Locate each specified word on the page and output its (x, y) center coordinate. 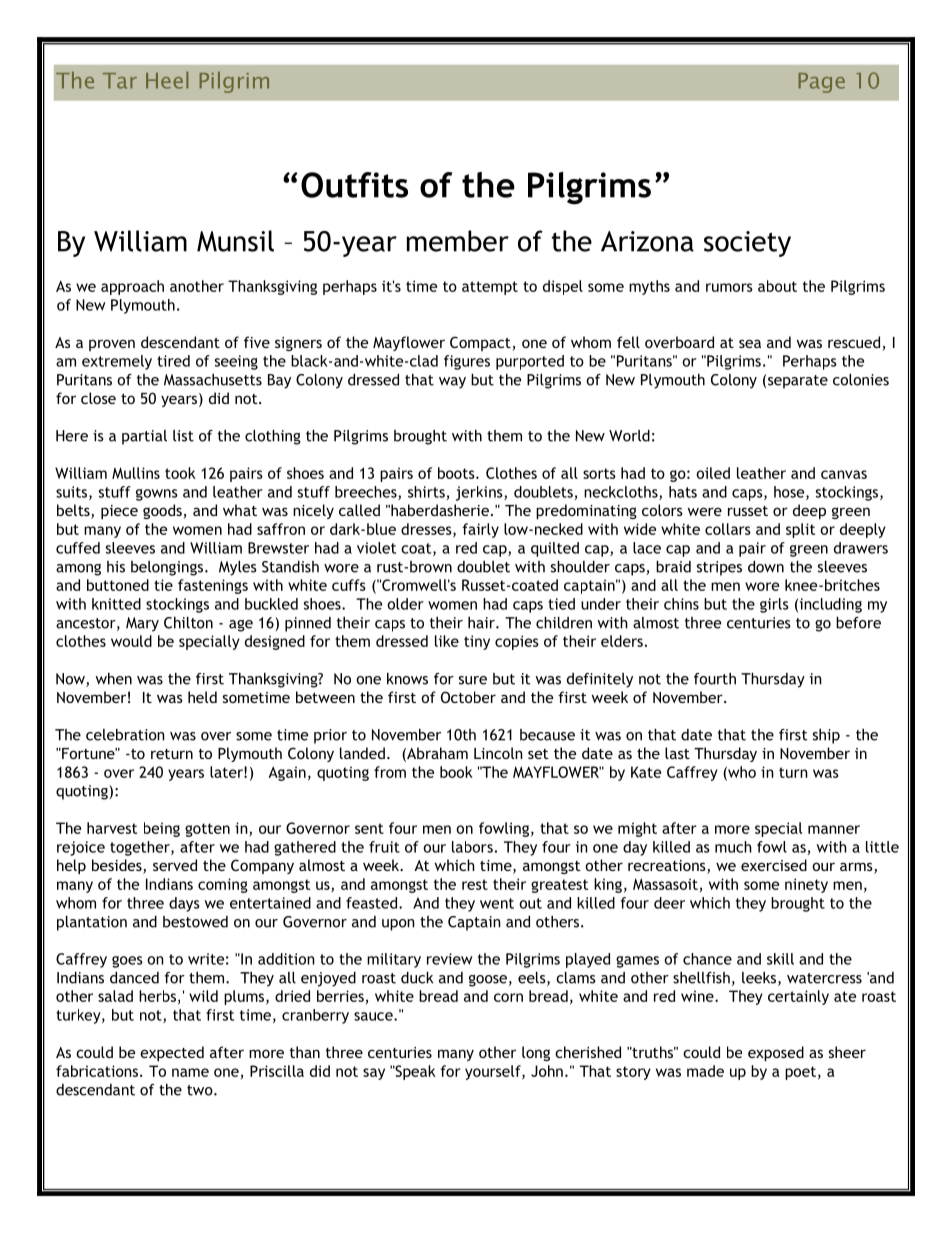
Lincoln (498, 753)
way (452, 383)
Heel (167, 80)
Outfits (354, 185)
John (547, 1071)
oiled (713, 473)
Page (822, 83)
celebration (125, 735)
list (183, 436)
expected (172, 1053)
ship (826, 736)
